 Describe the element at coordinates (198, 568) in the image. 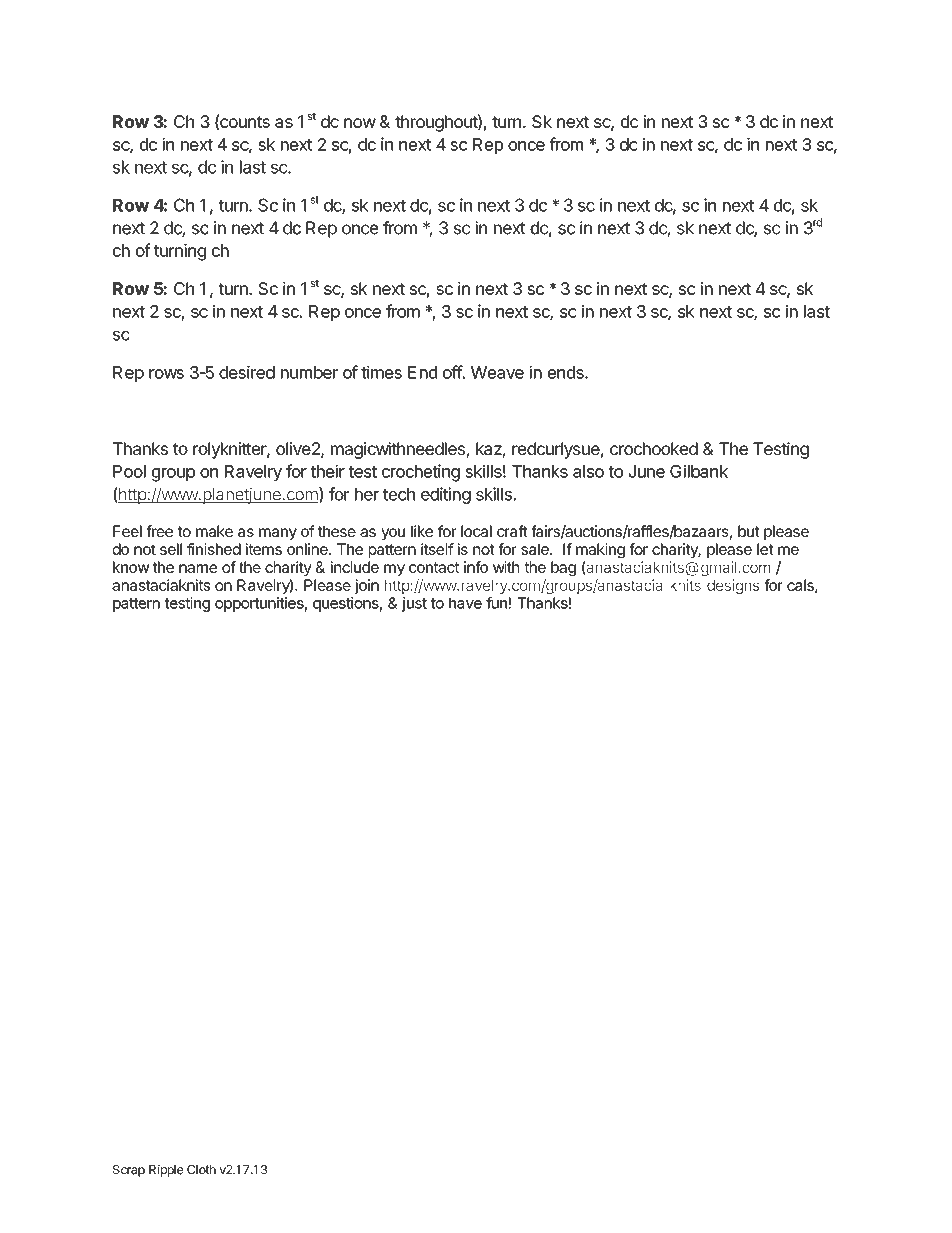

I see `name` at that location.
